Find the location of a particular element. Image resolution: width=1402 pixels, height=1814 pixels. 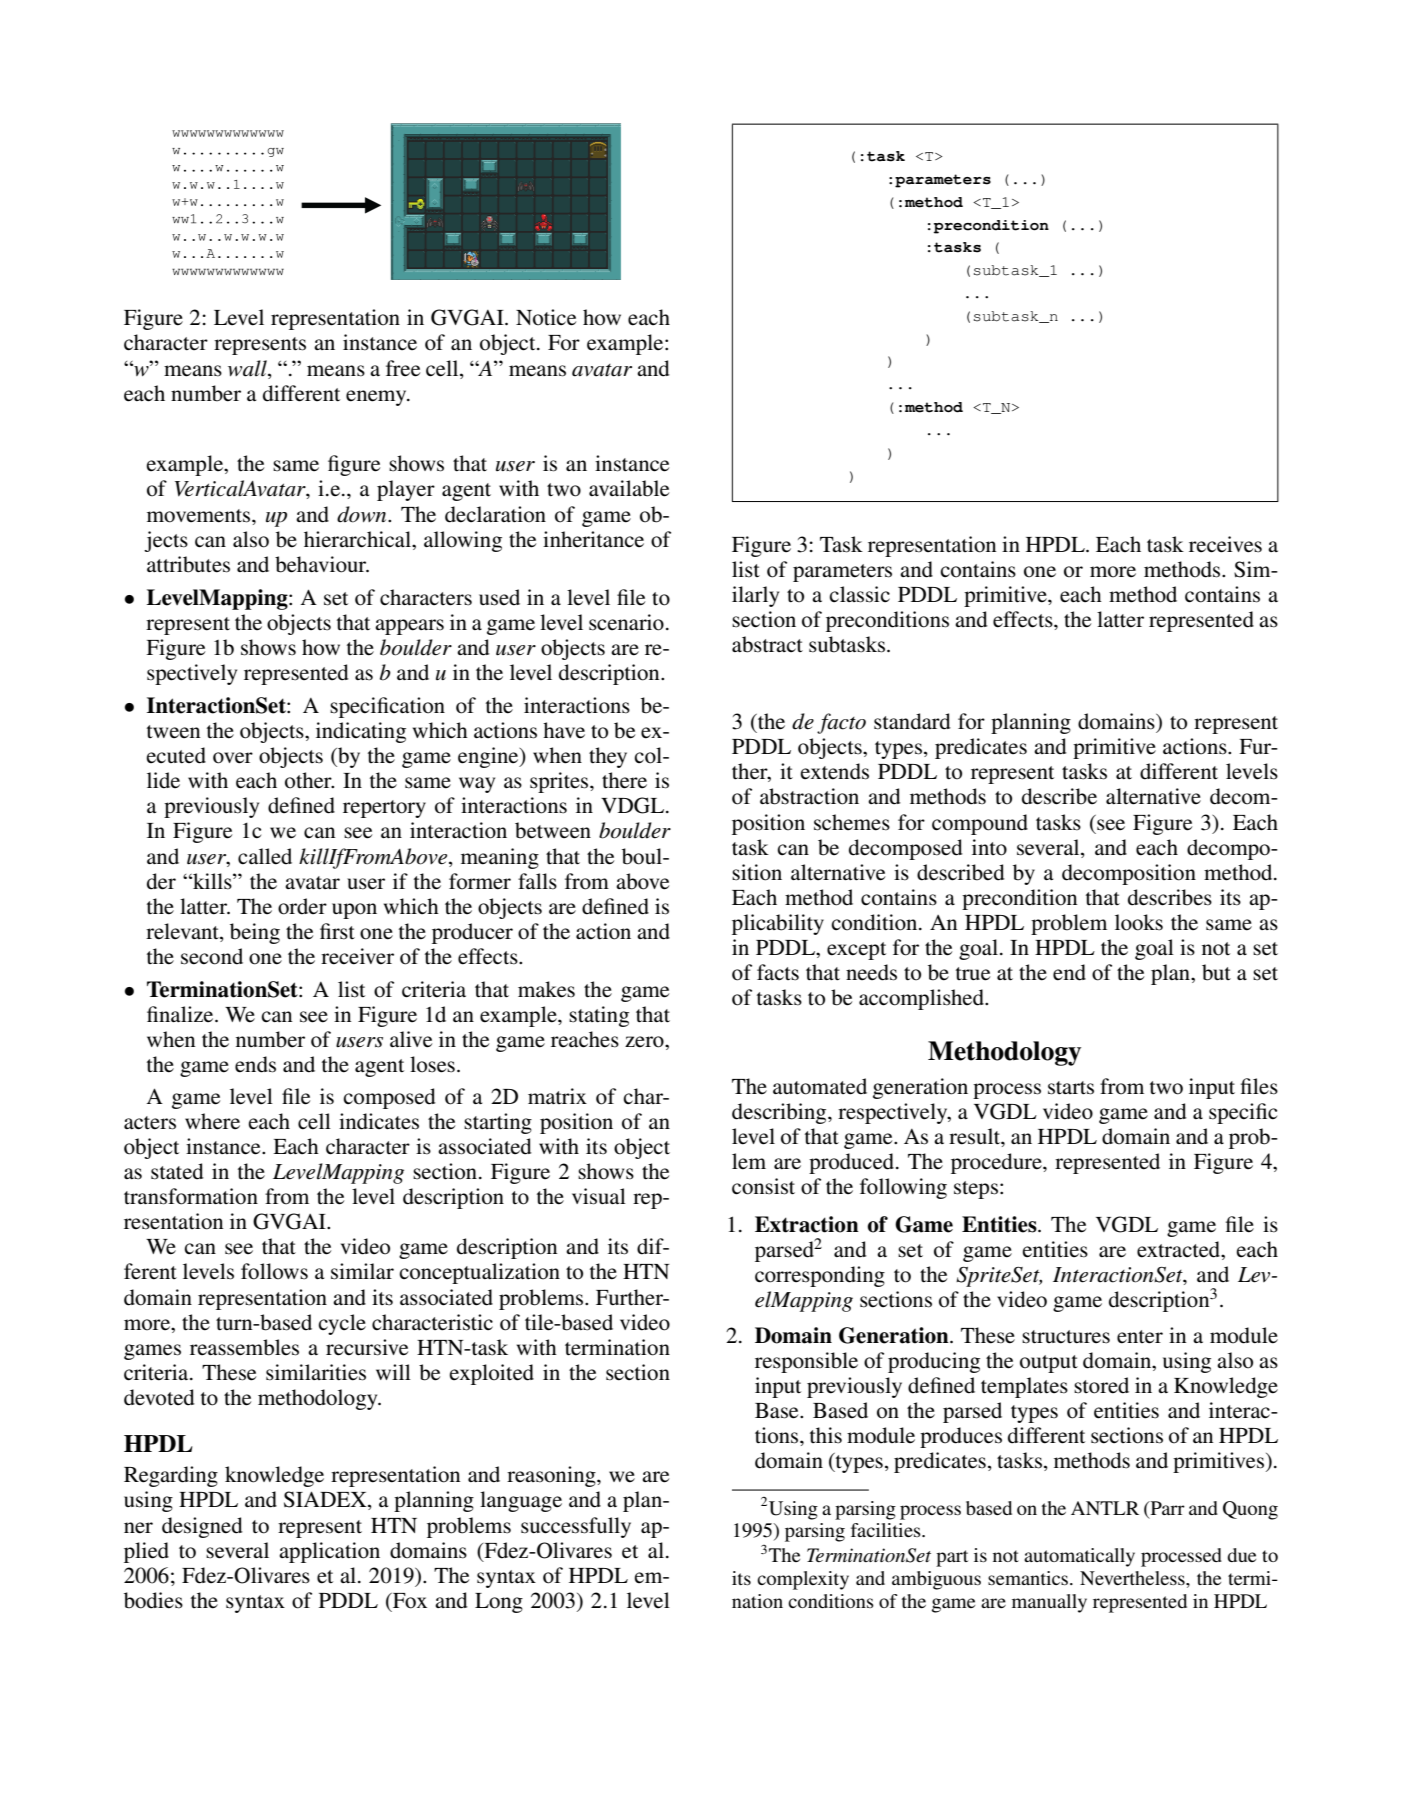

into is located at coordinates (989, 847).
